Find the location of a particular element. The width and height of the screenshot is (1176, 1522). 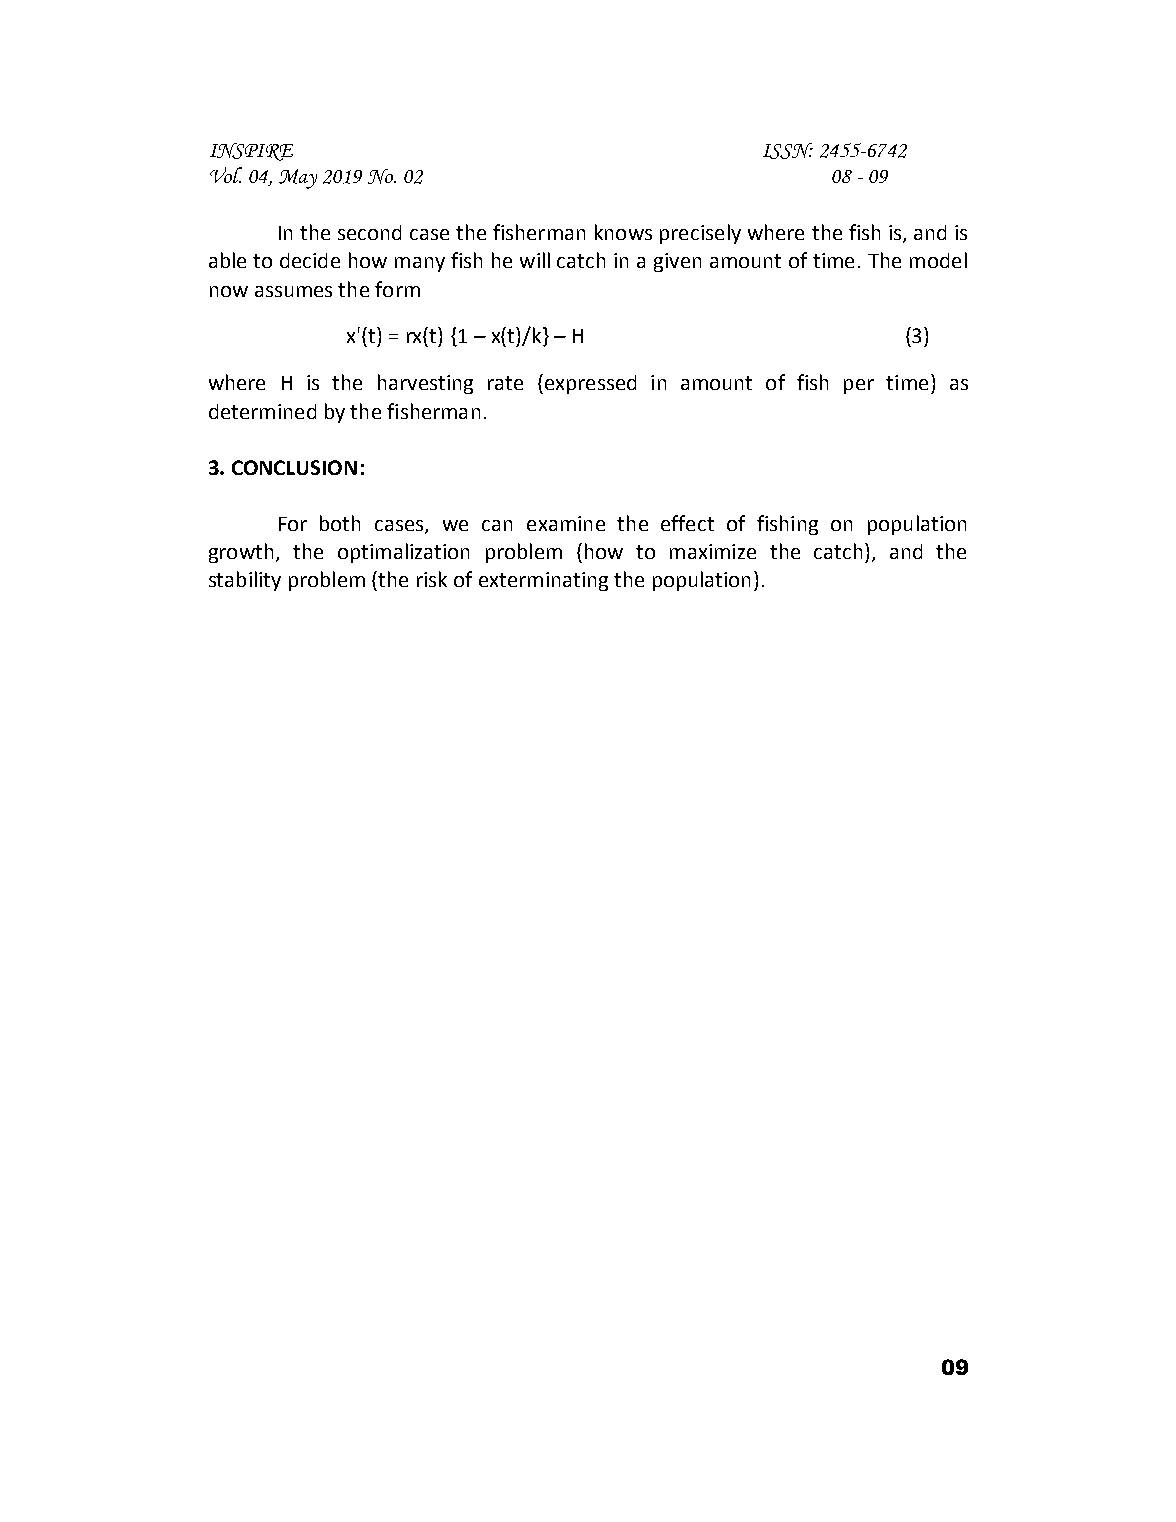

stability is located at coordinates (245, 581).
